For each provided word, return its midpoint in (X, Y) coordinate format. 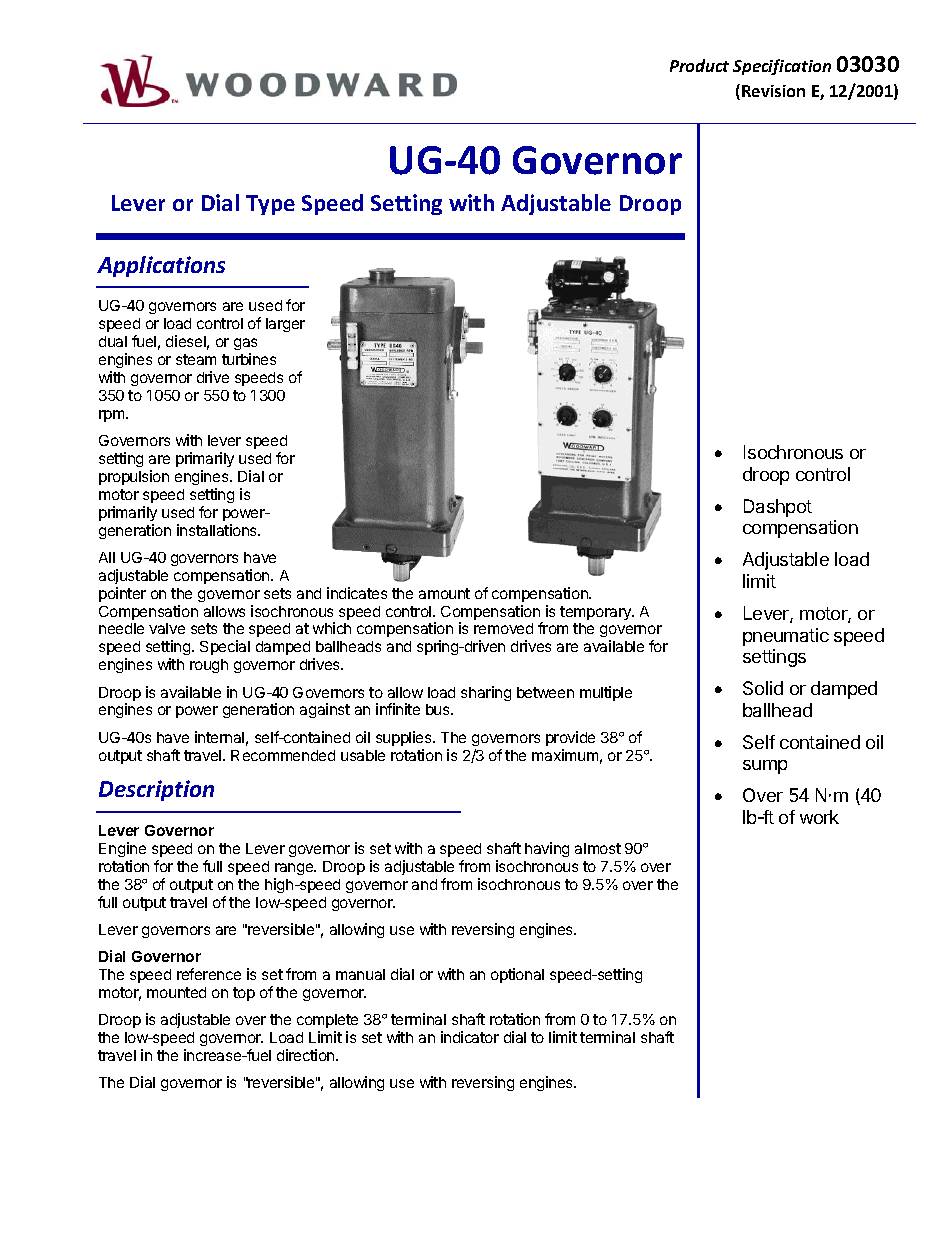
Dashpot (778, 508)
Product (699, 65)
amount (444, 593)
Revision (773, 91)
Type (270, 205)
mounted (176, 992)
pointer (122, 594)
